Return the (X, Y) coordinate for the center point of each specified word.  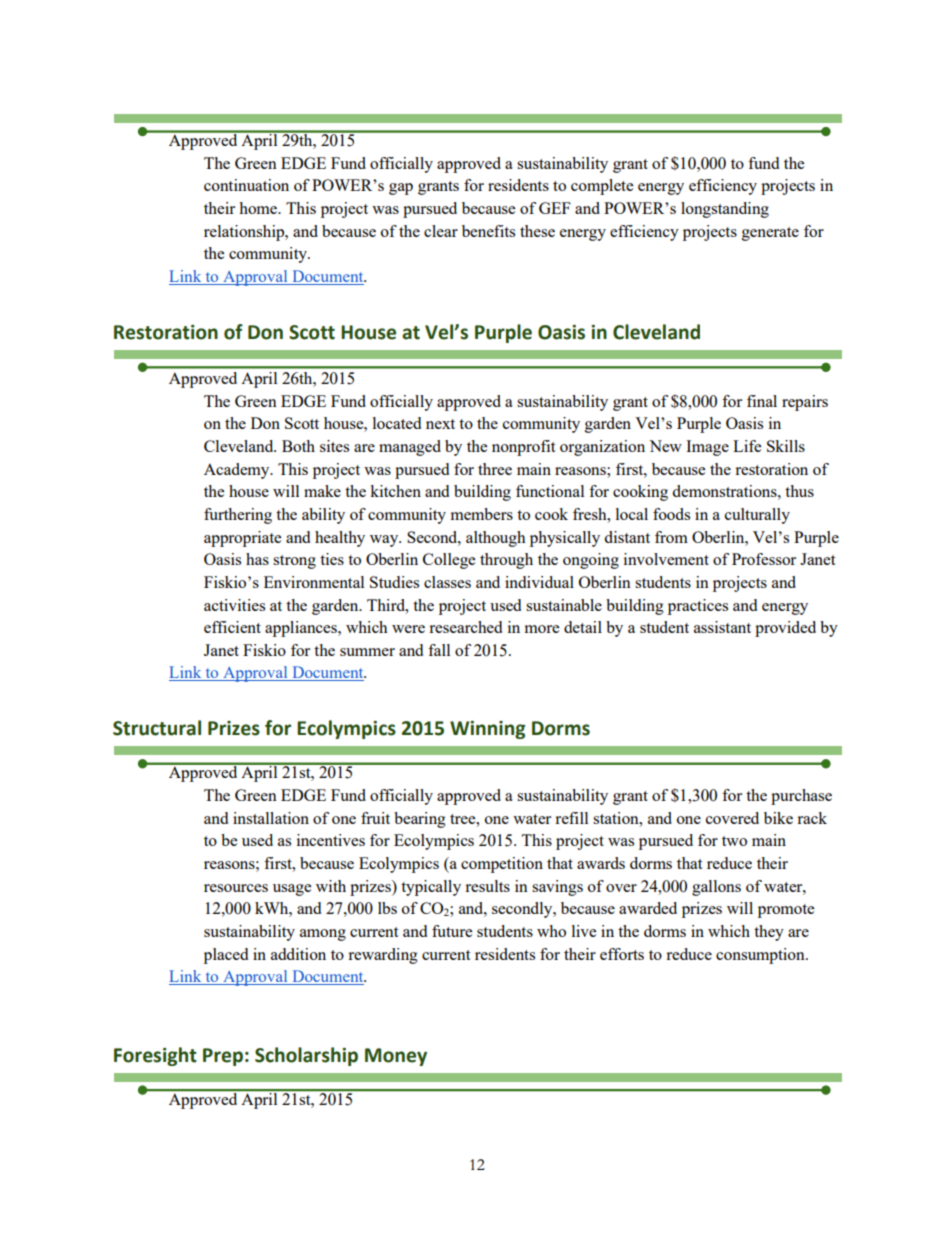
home (259, 208)
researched (465, 627)
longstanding (725, 210)
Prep (223, 1057)
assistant (722, 627)
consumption (761, 956)
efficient (232, 627)
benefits (488, 231)
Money (396, 1057)
